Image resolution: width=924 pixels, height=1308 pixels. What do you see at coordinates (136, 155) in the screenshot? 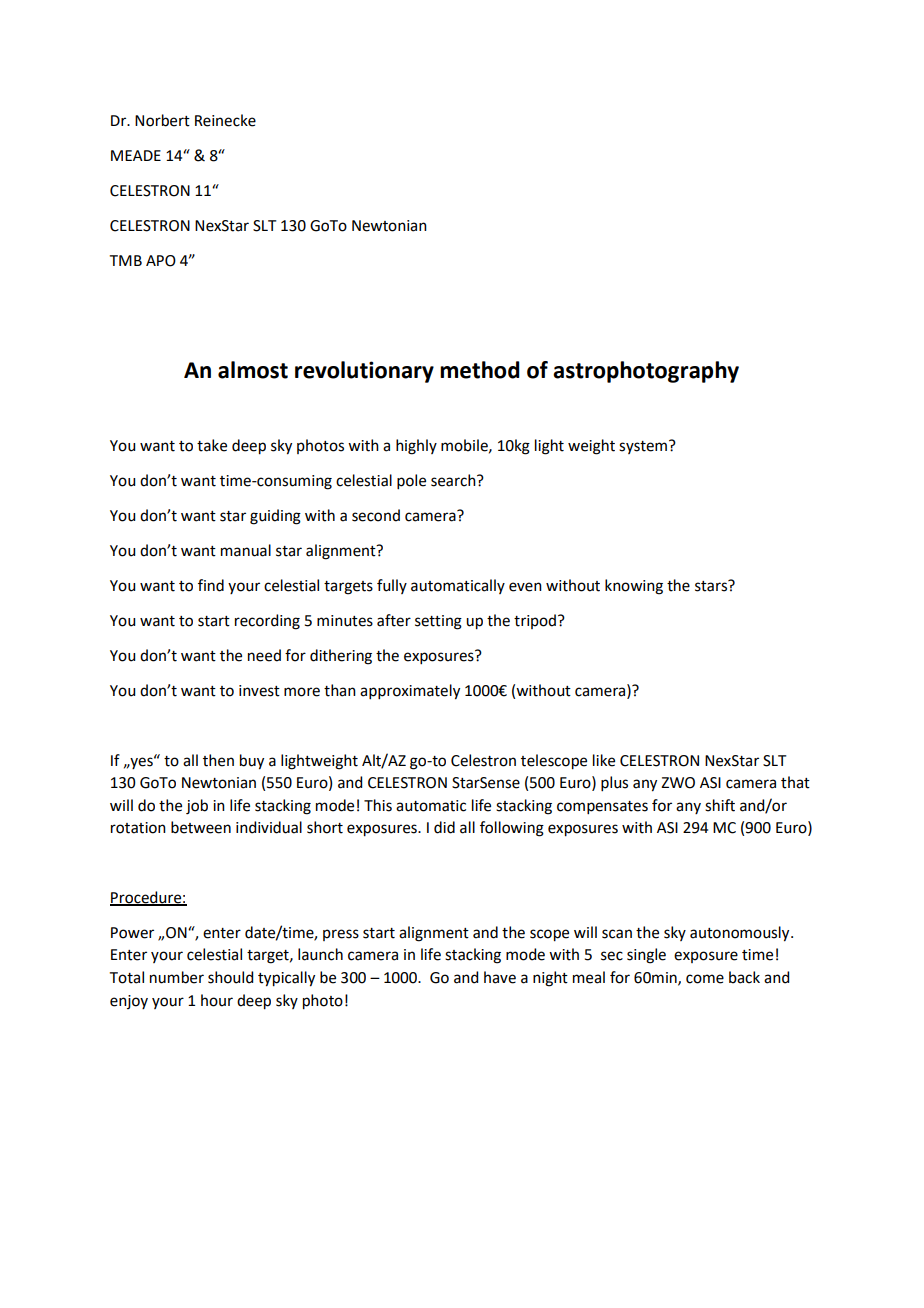
I see `MEADE` at bounding box center [136, 155].
